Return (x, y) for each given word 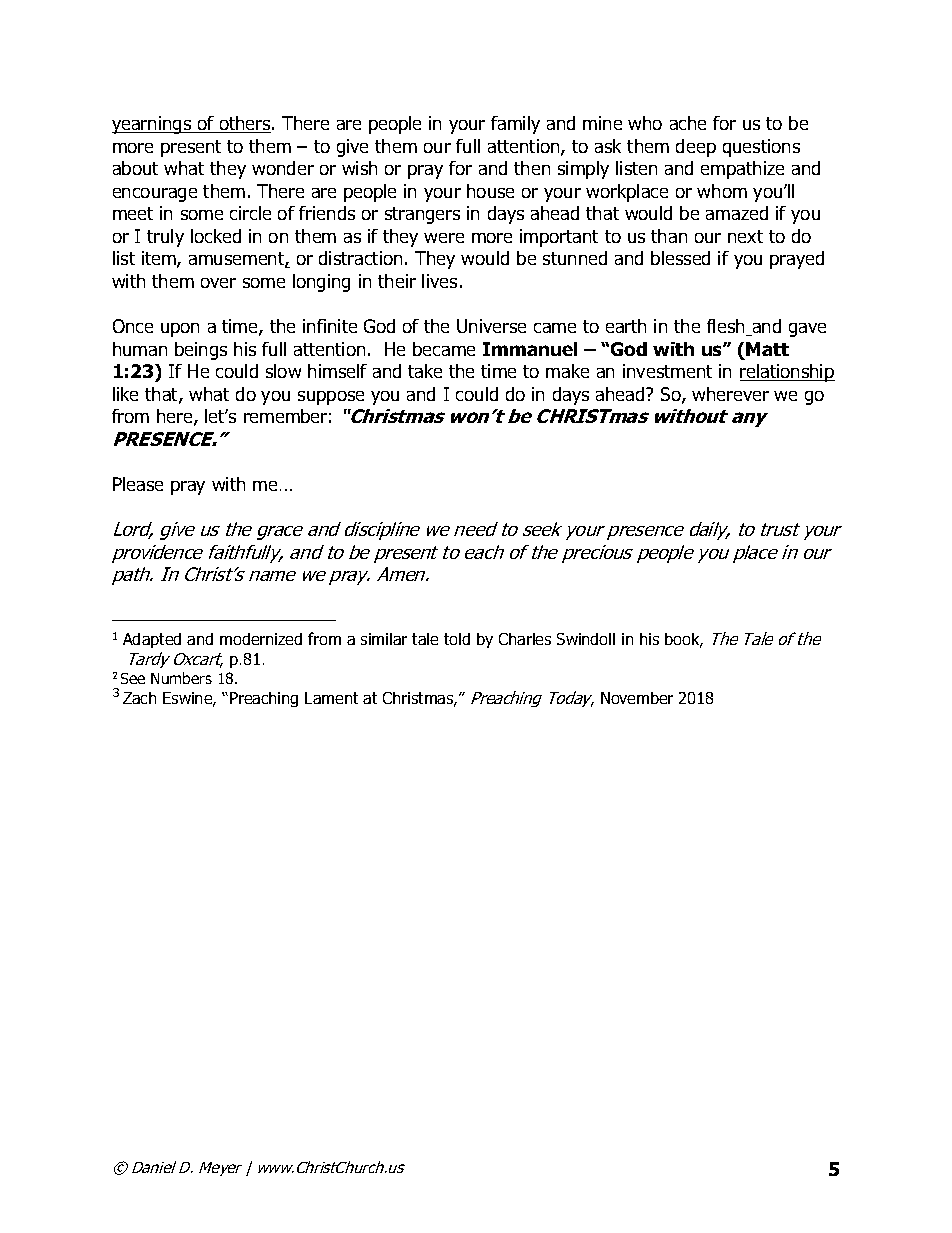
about (135, 168)
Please (138, 484)
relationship (787, 373)
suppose (331, 398)
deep (696, 148)
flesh (727, 327)
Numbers (181, 678)
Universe (491, 326)
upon (180, 330)
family (515, 125)
